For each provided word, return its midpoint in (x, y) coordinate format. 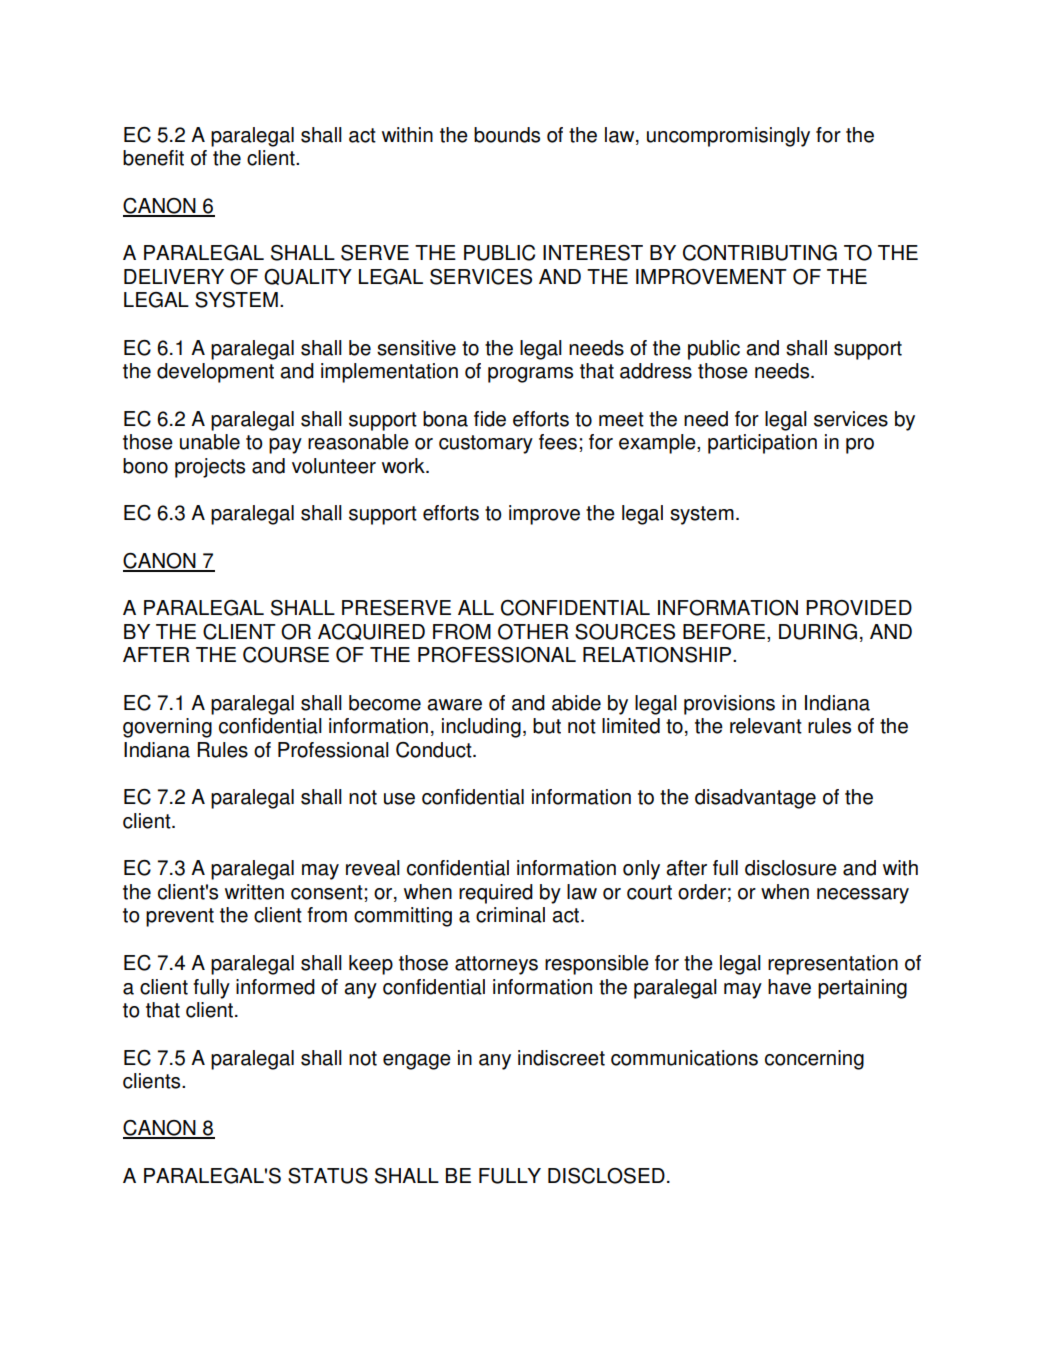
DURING (818, 632)
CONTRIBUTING (760, 253)
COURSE (286, 655)
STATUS (328, 1176)
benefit (153, 158)
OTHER (533, 632)
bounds (507, 135)
